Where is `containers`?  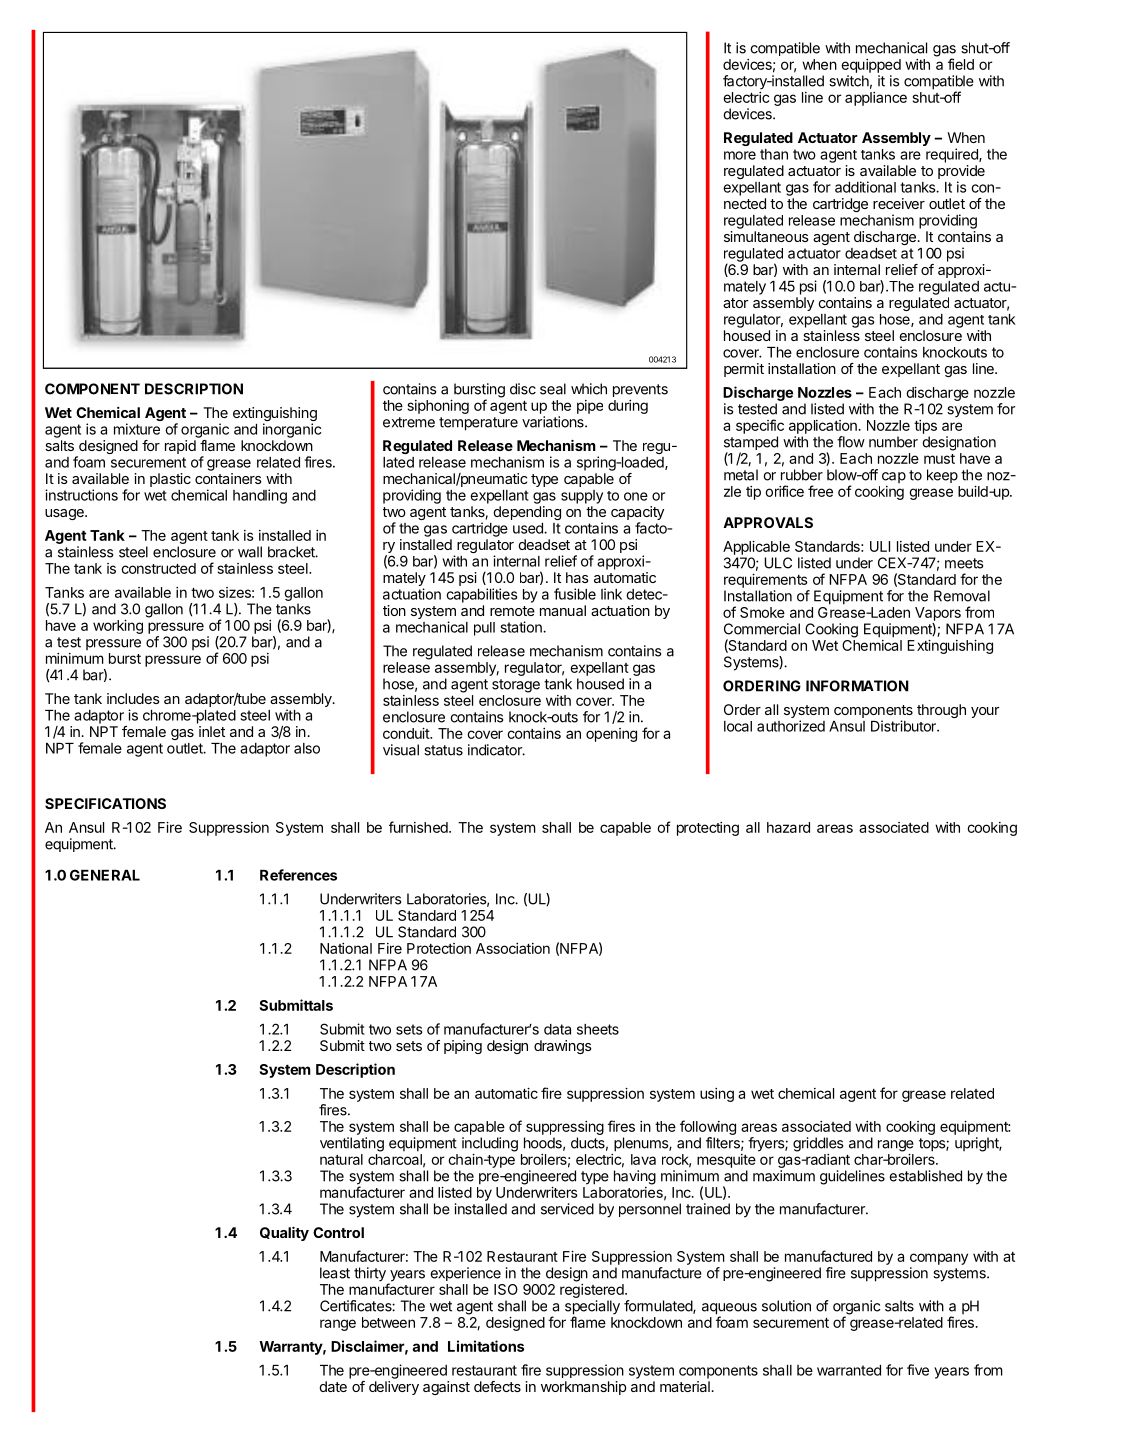
containers is located at coordinates (228, 478).
